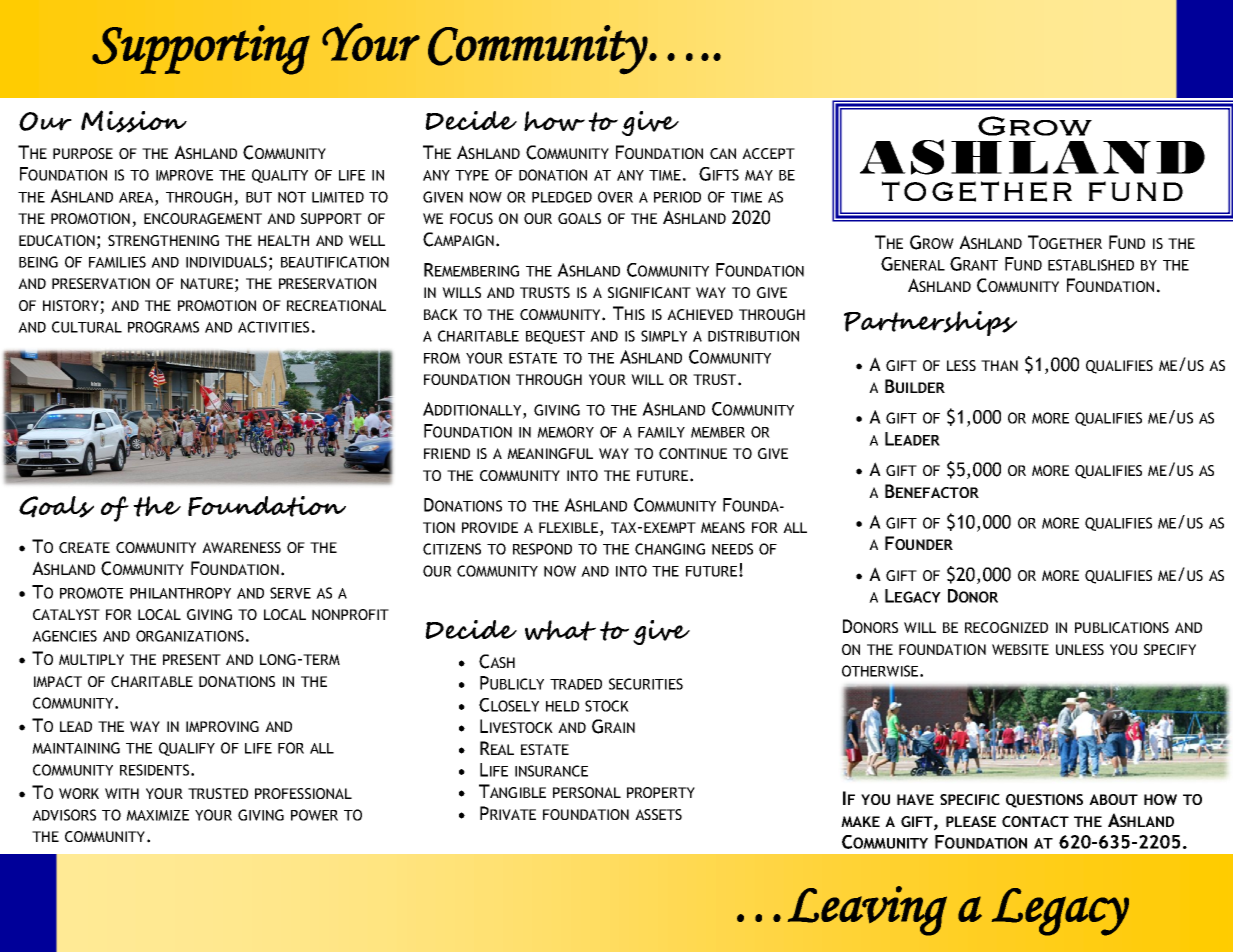  I want to click on BEQUEST, so click(555, 337).
